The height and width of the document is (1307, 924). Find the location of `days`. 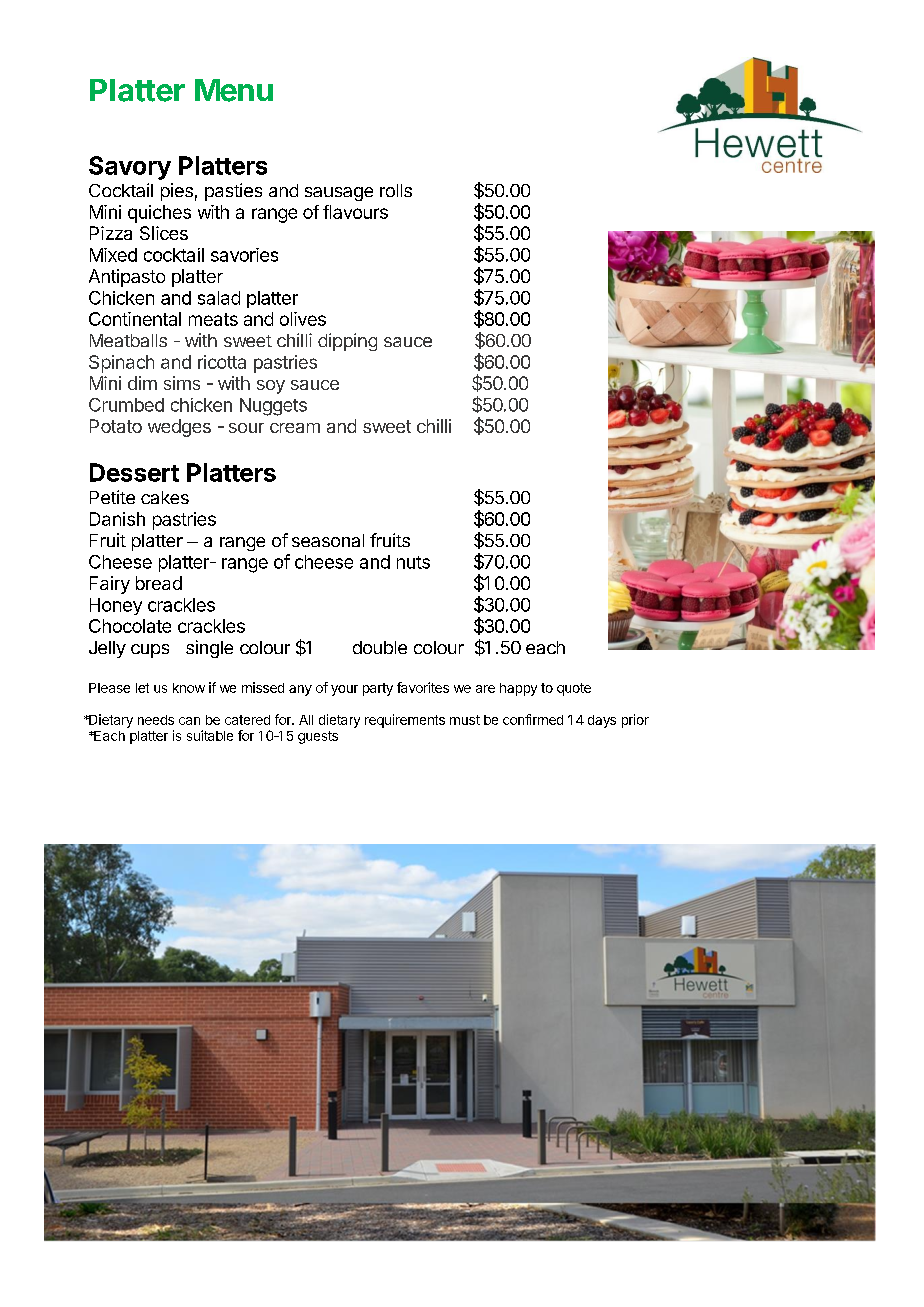

days is located at coordinates (602, 721).
